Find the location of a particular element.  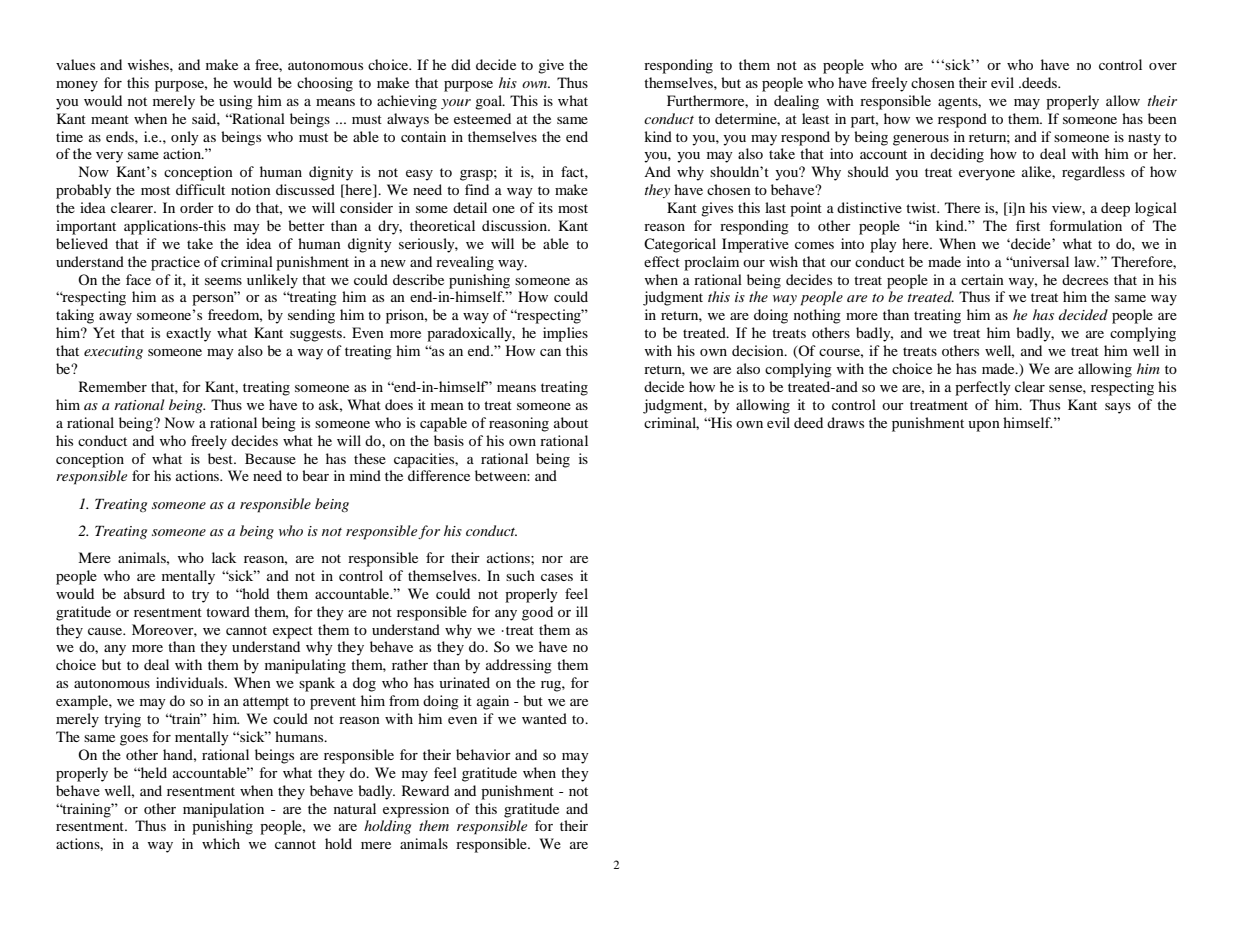

practice is located at coordinates (175, 263).
